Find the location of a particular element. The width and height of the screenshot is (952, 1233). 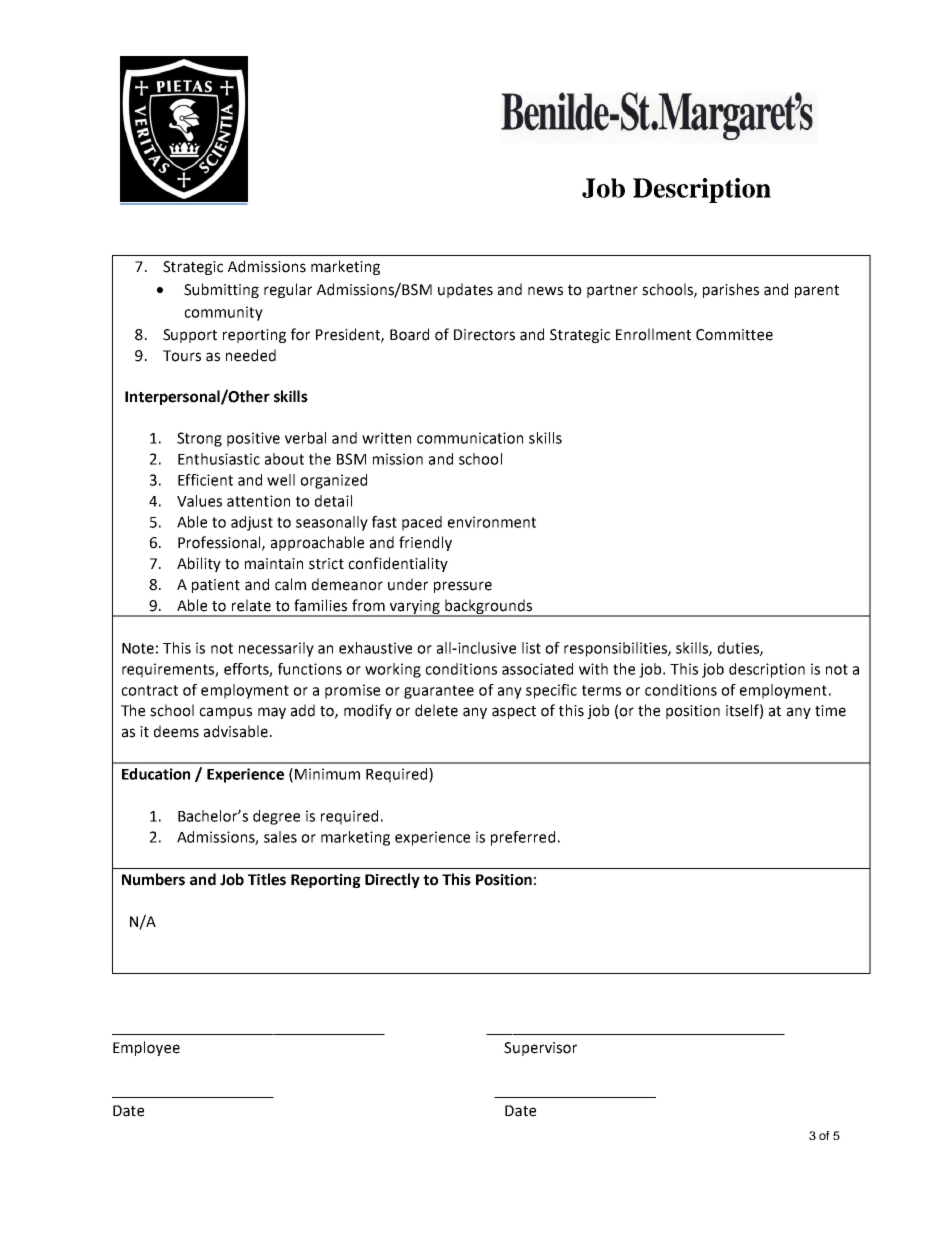

Ability is located at coordinates (199, 564).
